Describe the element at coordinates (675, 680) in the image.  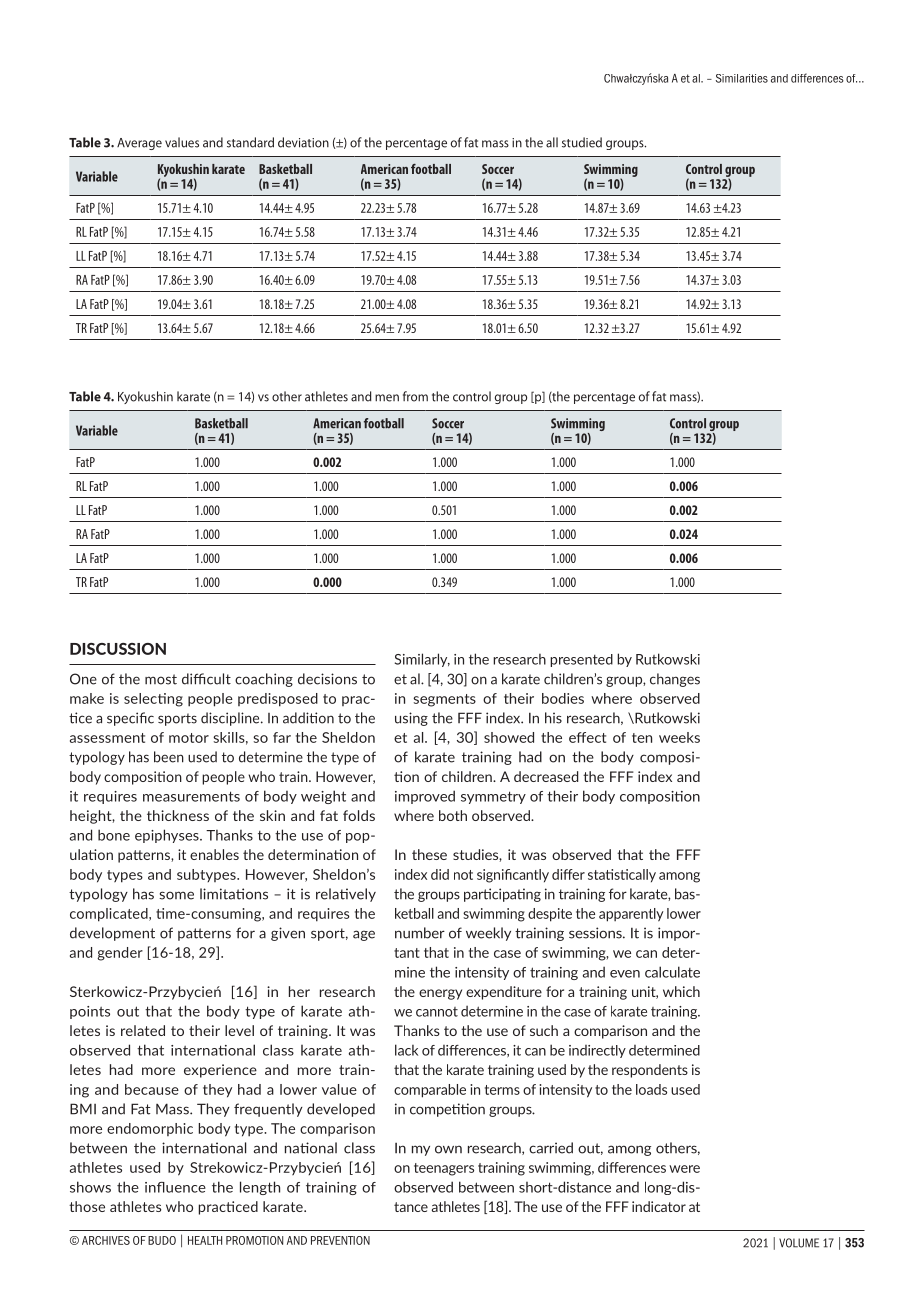
I see `changes` at that location.
